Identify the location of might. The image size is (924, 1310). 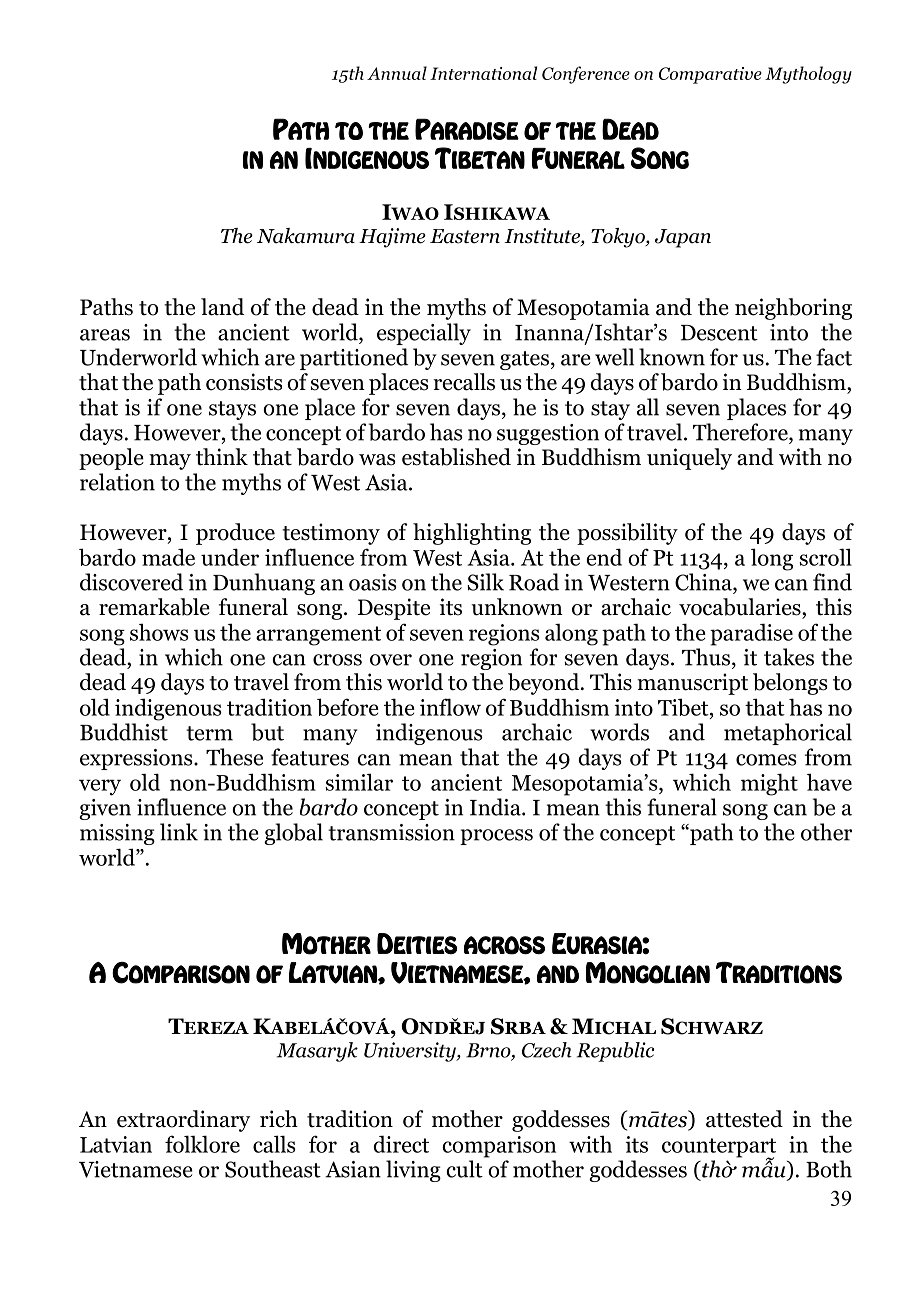
(769, 784).
